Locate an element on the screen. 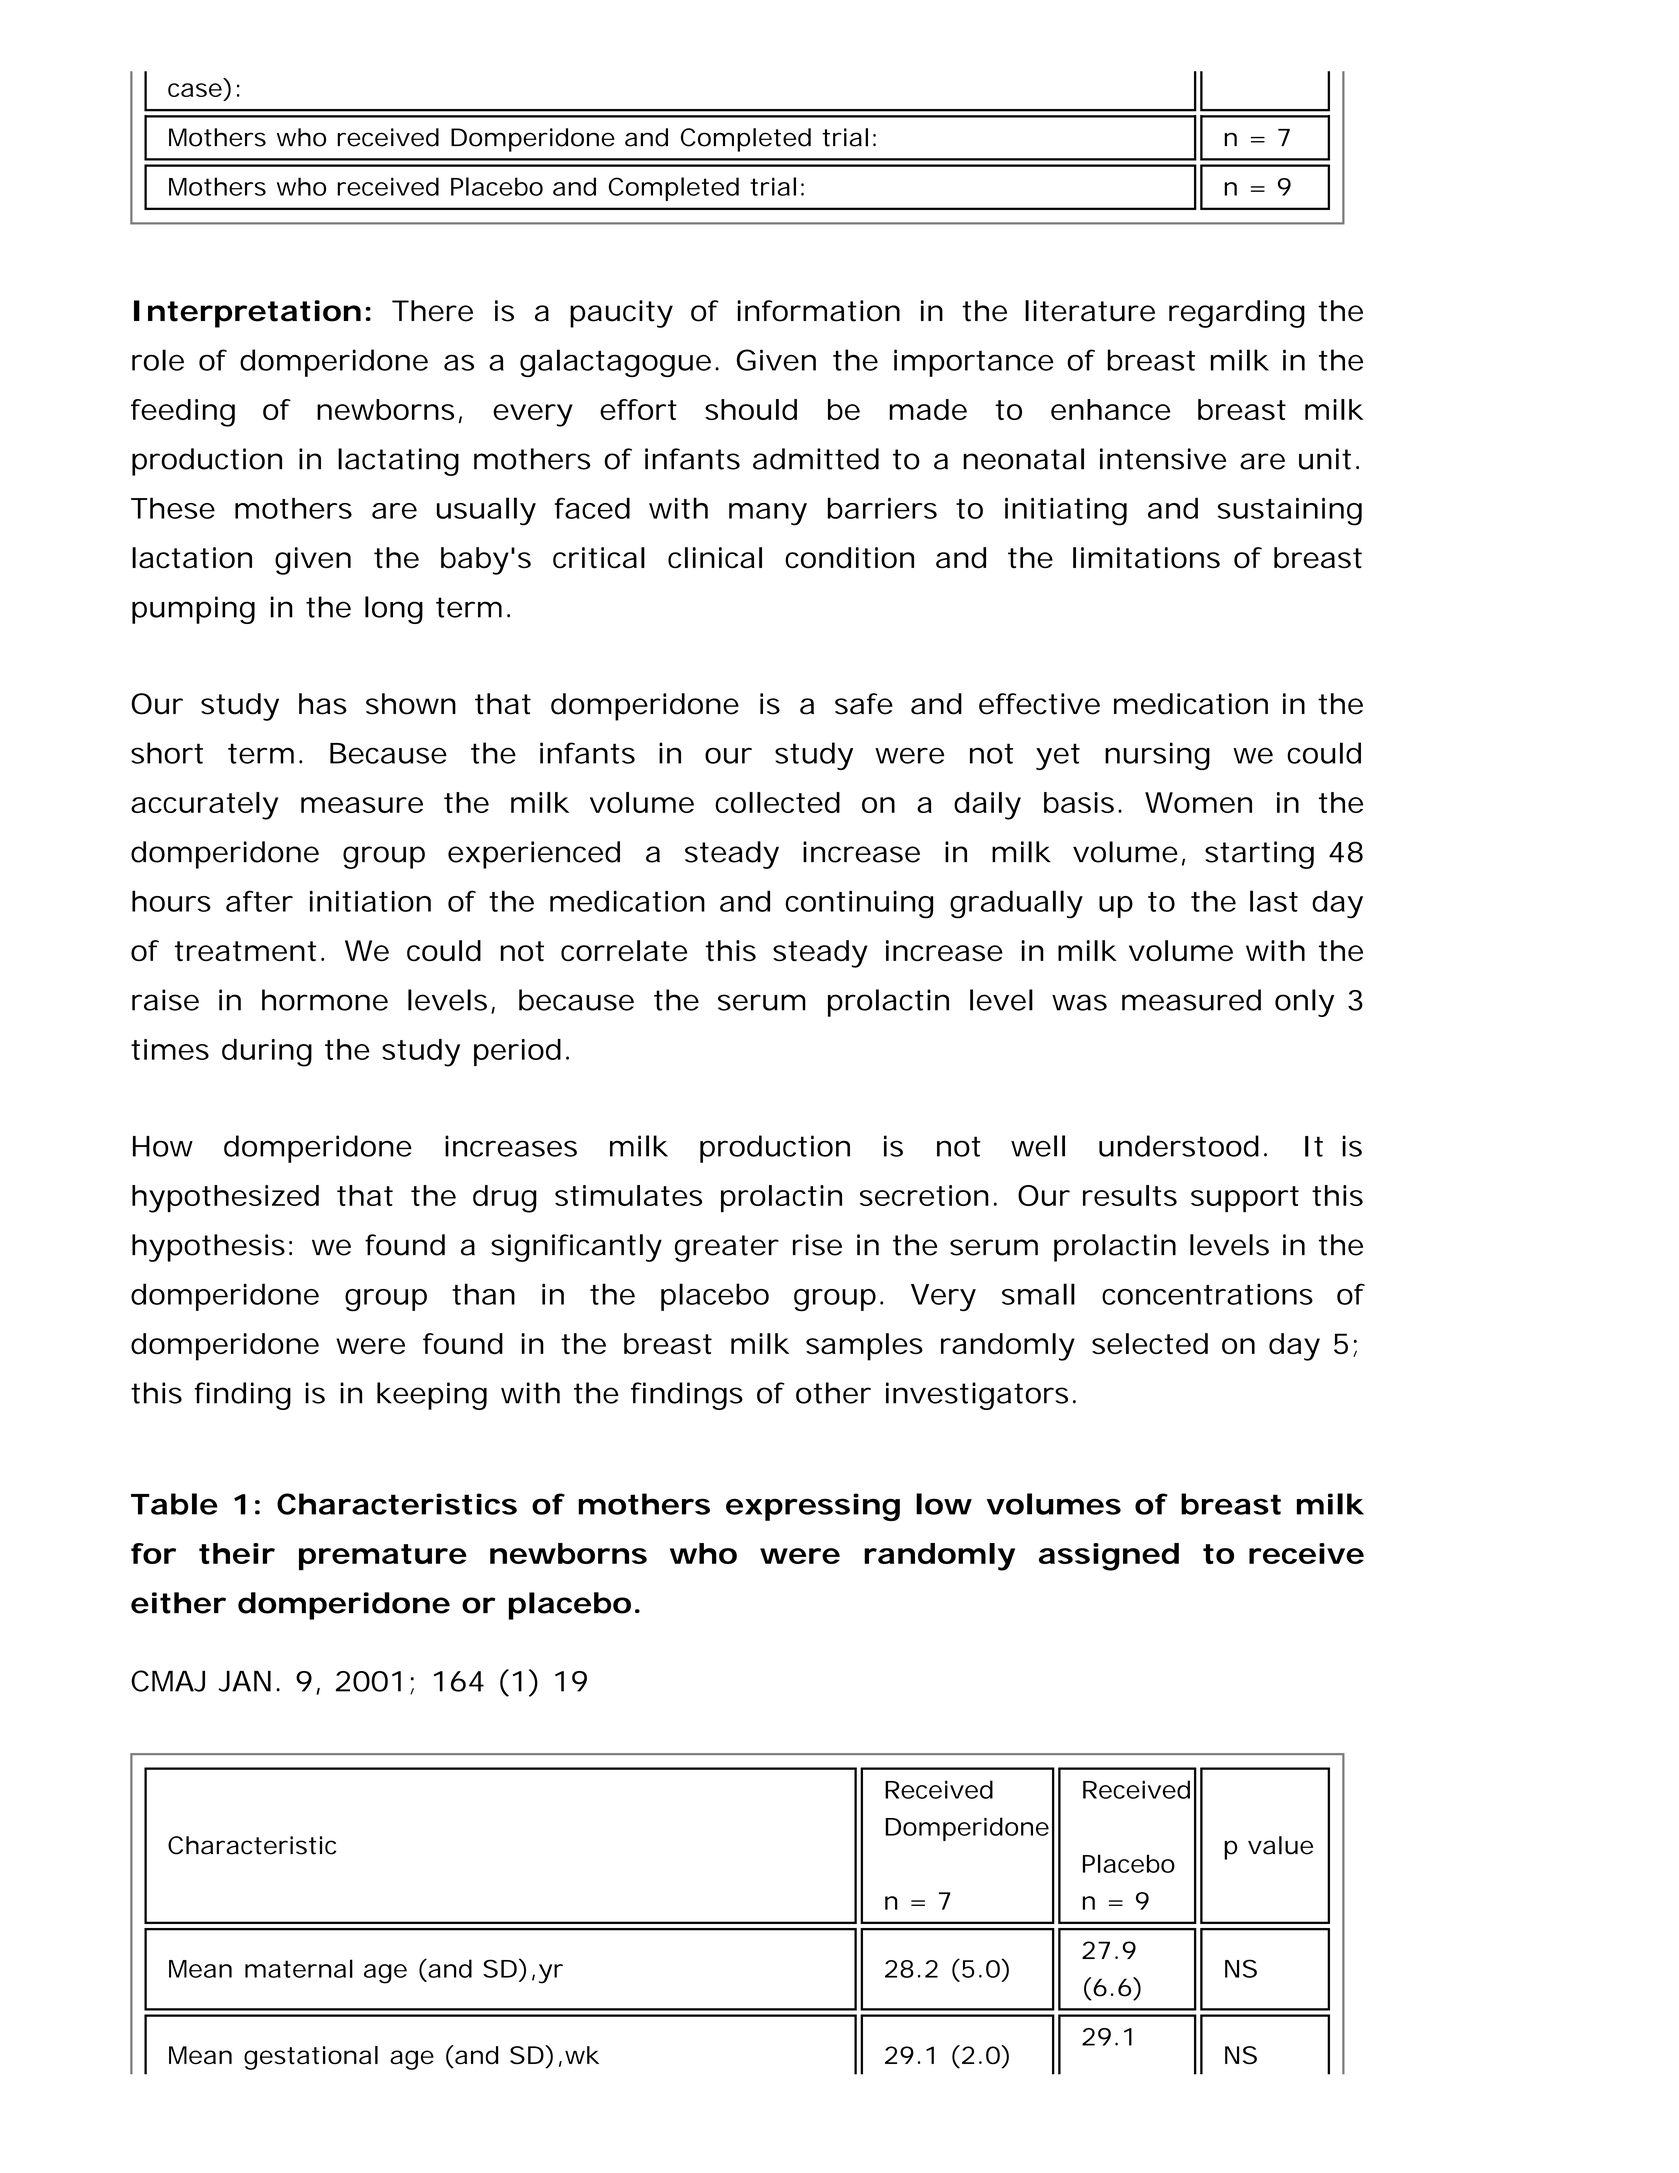 The width and height of the screenshot is (1679, 2173). maternal is located at coordinates (299, 1968).
